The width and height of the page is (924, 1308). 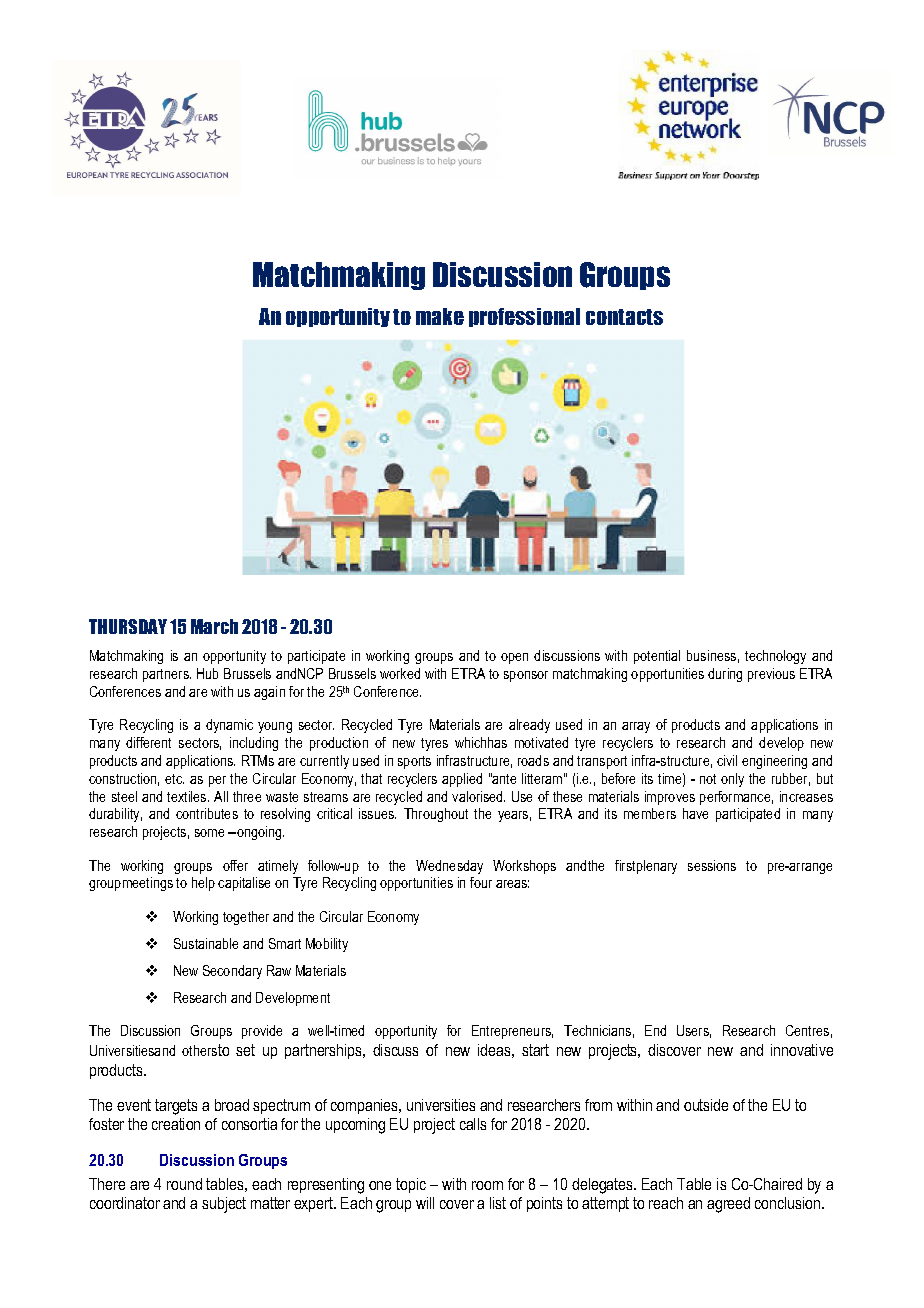 I want to click on technology, so click(x=775, y=657).
